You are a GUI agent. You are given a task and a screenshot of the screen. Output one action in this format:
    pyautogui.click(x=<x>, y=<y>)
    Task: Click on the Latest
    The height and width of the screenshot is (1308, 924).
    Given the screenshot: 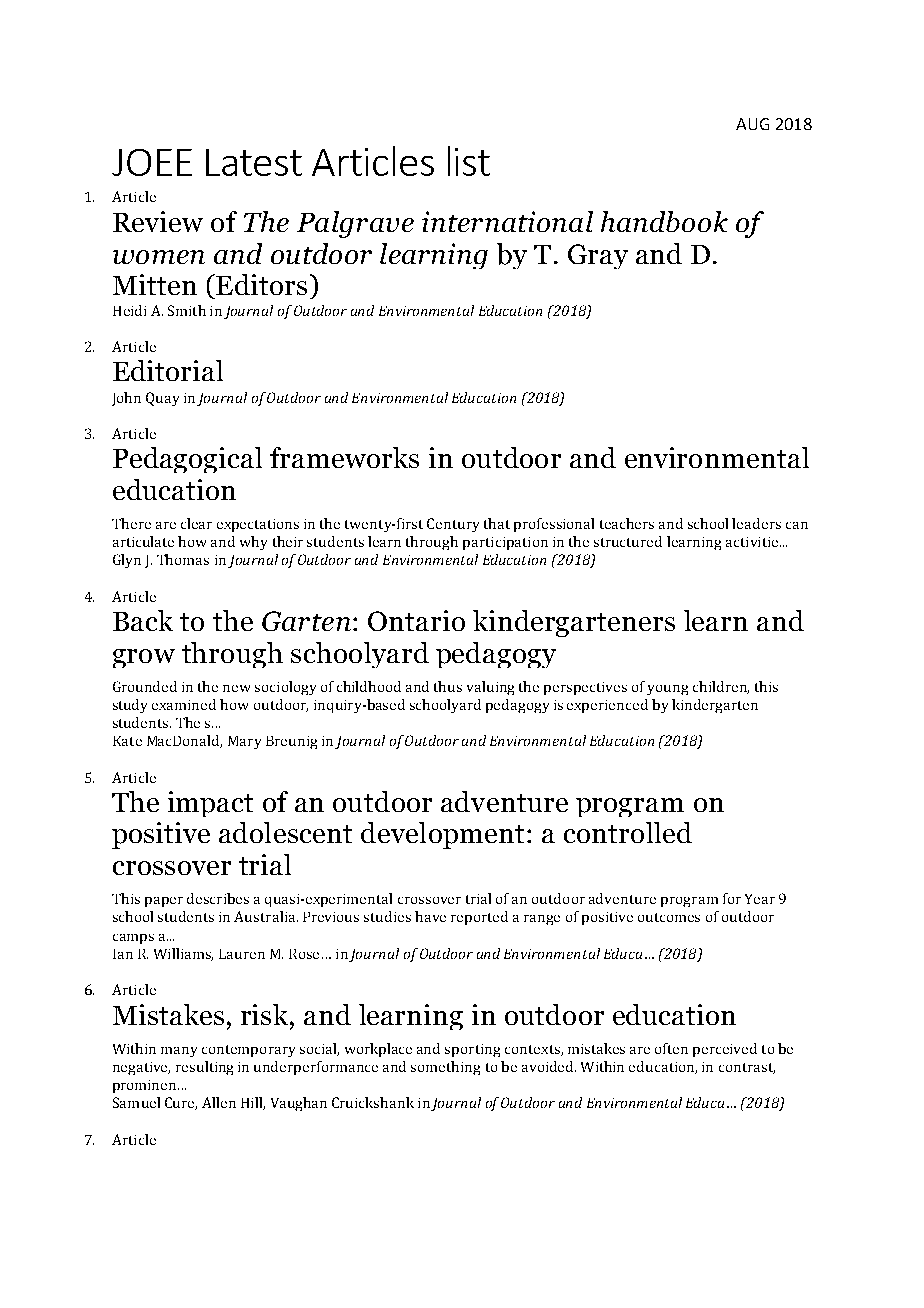 What is the action you would take?
    pyautogui.click(x=254, y=162)
